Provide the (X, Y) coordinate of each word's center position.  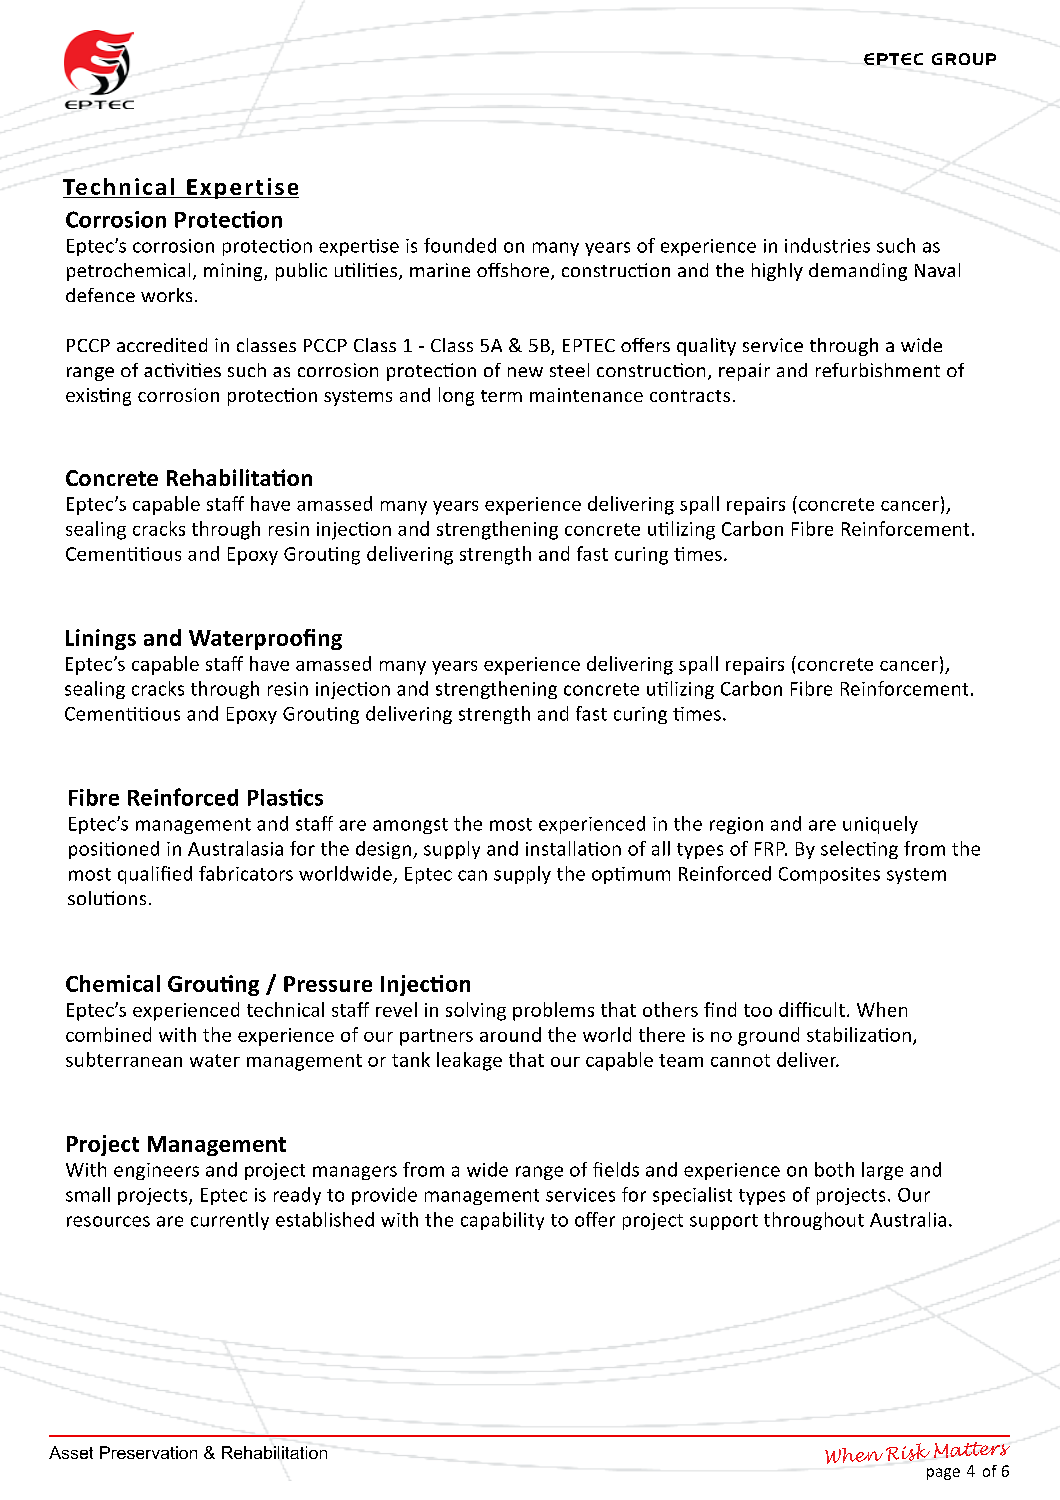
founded (460, 245)
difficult (812, 1009)
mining (234, 272)
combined (108, 1034)
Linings (101, 639)
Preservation (148, 1452)
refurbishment (878, 370)
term (501, 396)
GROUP (964, 59)
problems (553, 1011)
